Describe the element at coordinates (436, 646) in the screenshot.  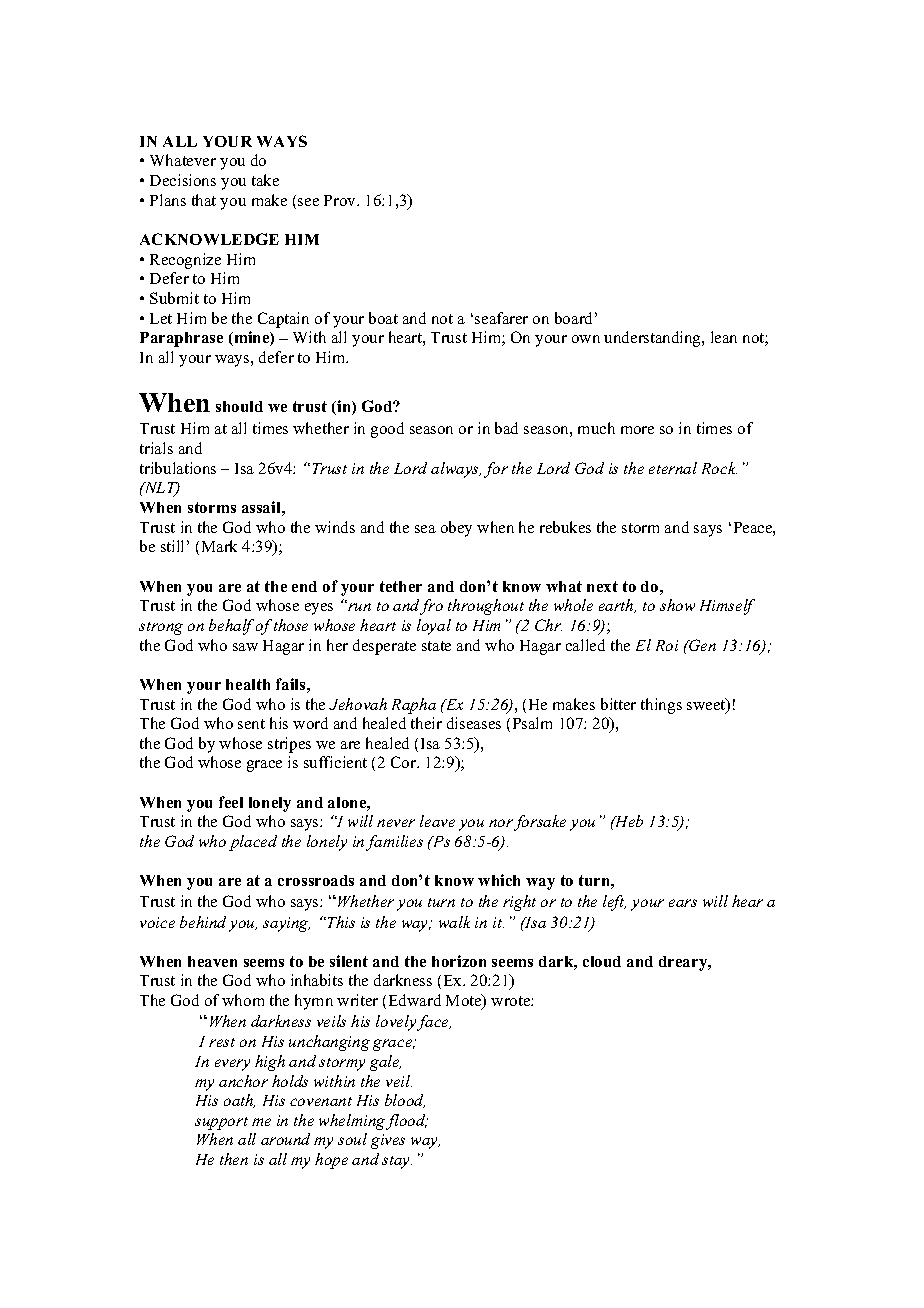
I see `state` at that location.
